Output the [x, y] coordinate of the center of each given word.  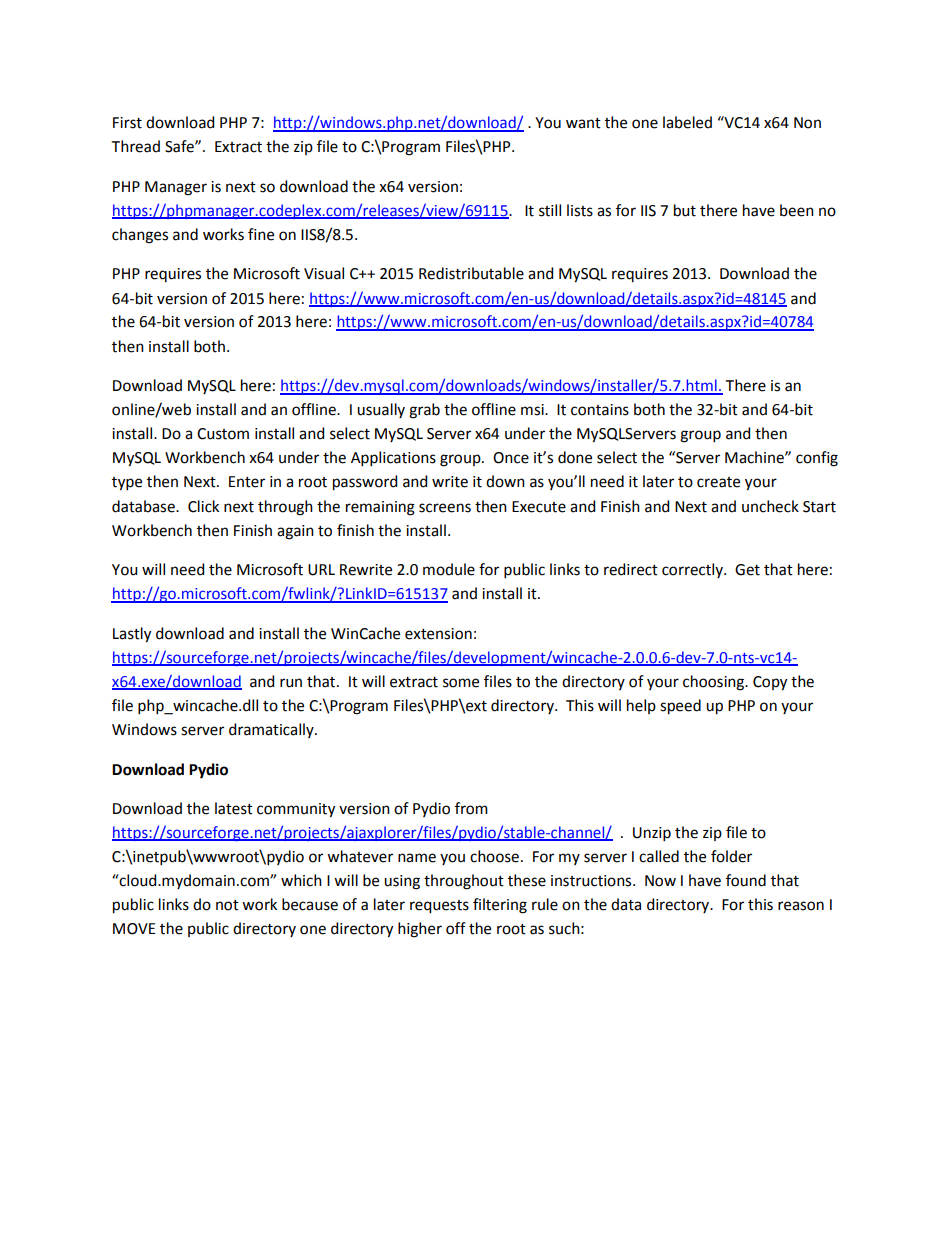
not [227, 905]
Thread [136, 146]
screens [445, 508]
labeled [687, 122]
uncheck [770, 506]
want [583, 123]
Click [203, 506]
